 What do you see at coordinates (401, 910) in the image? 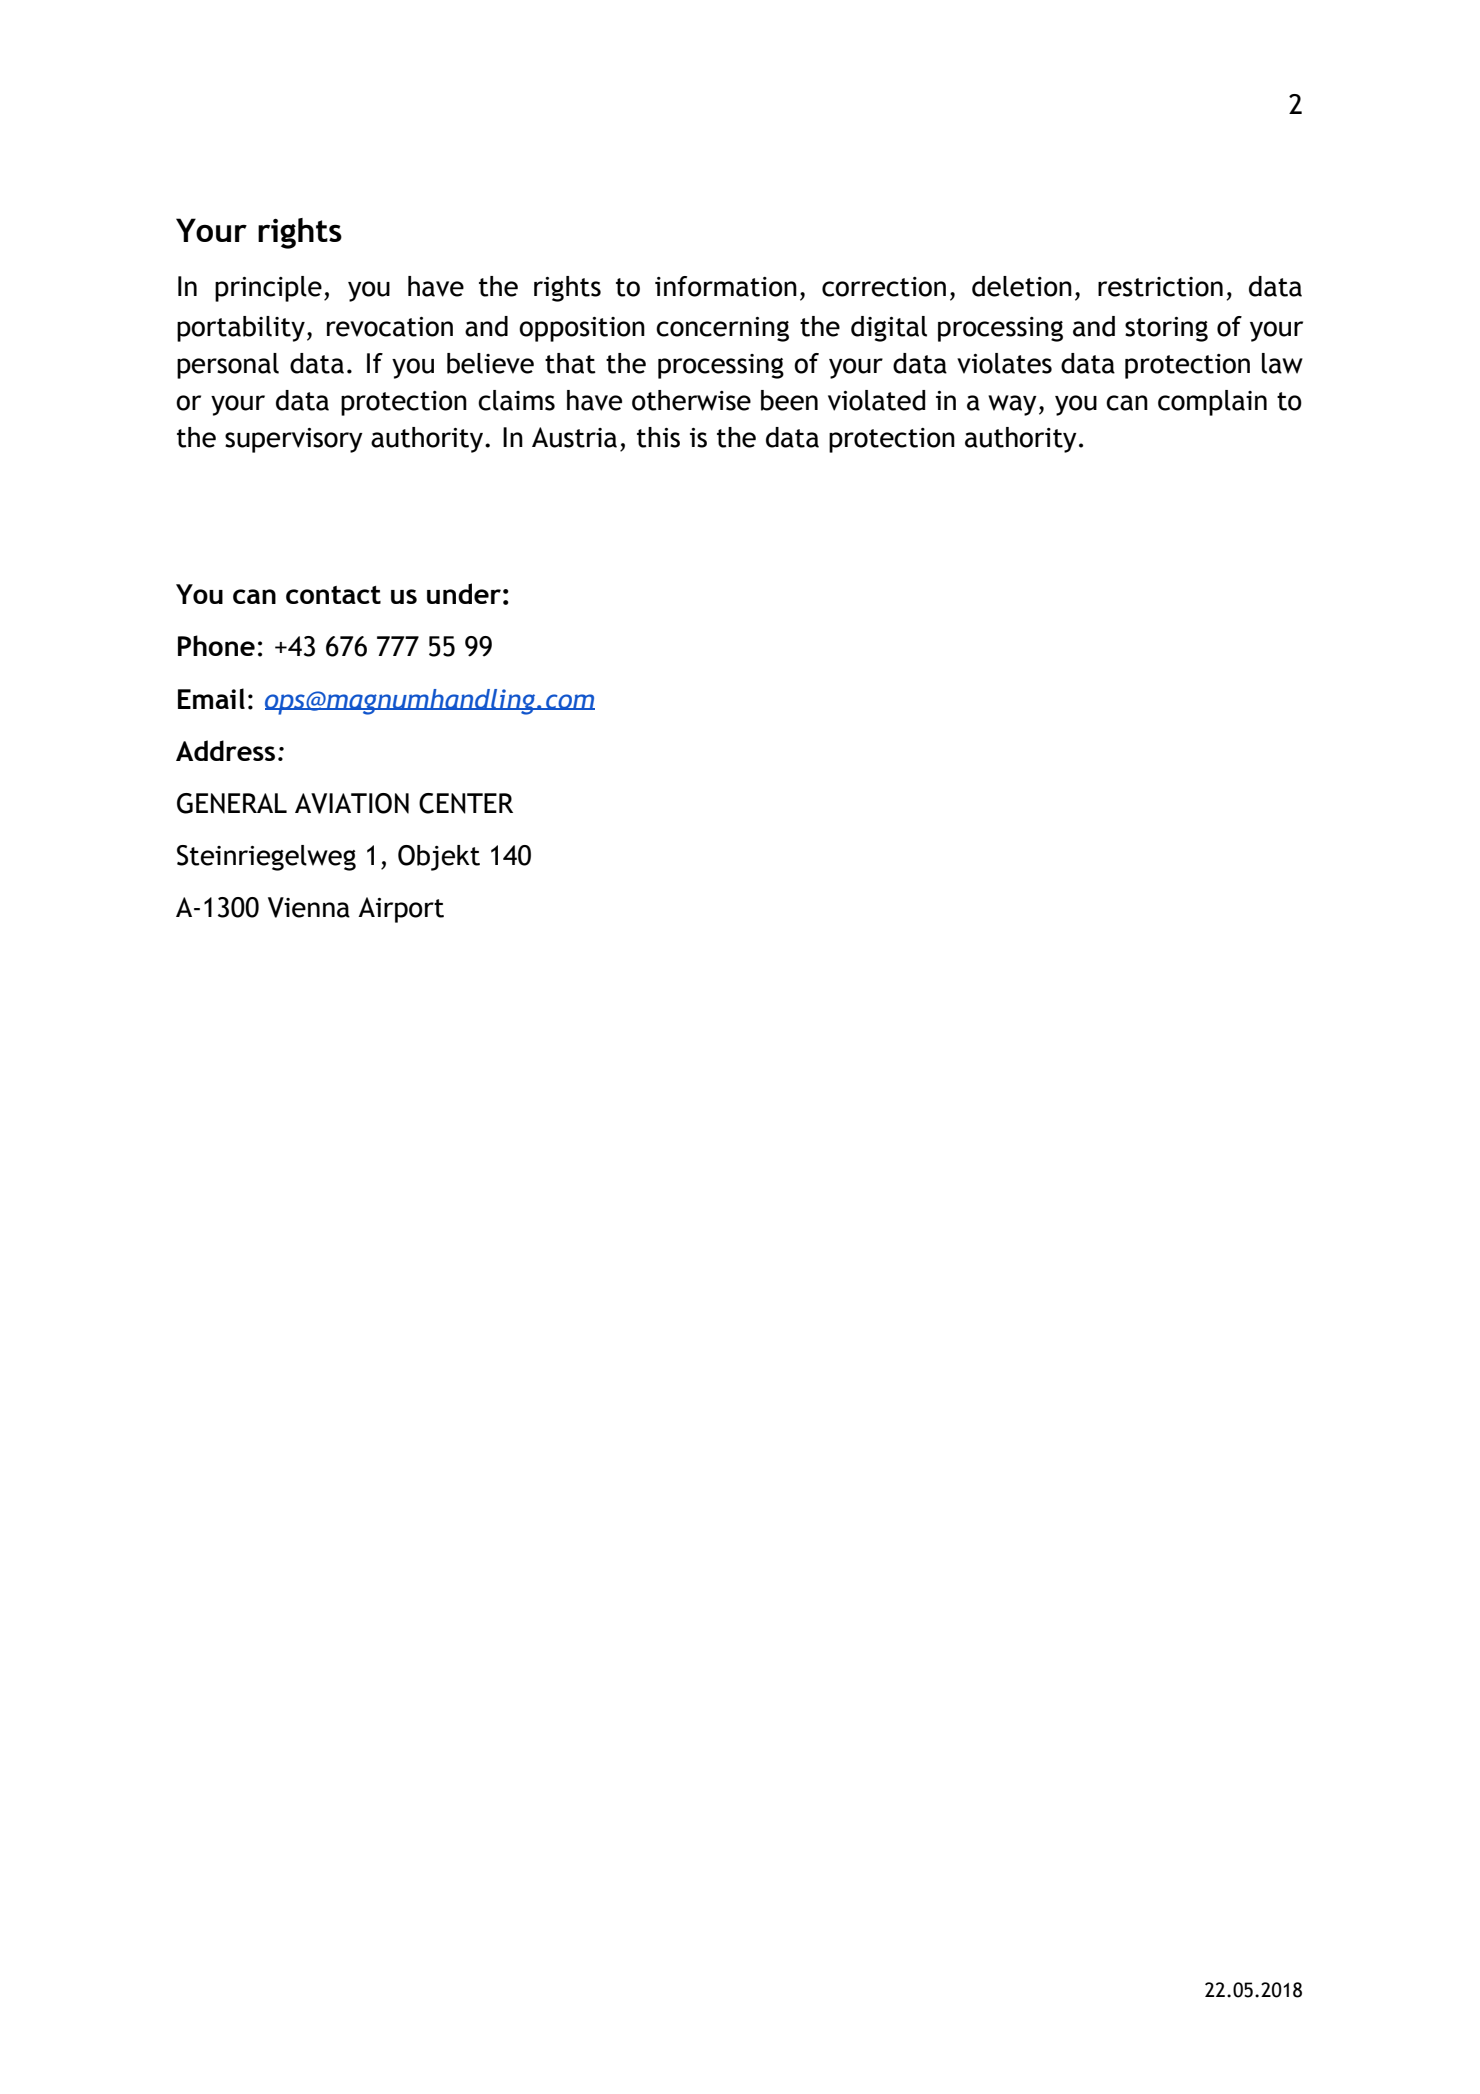
I see `Airport` at bounding box center [401, 910].
